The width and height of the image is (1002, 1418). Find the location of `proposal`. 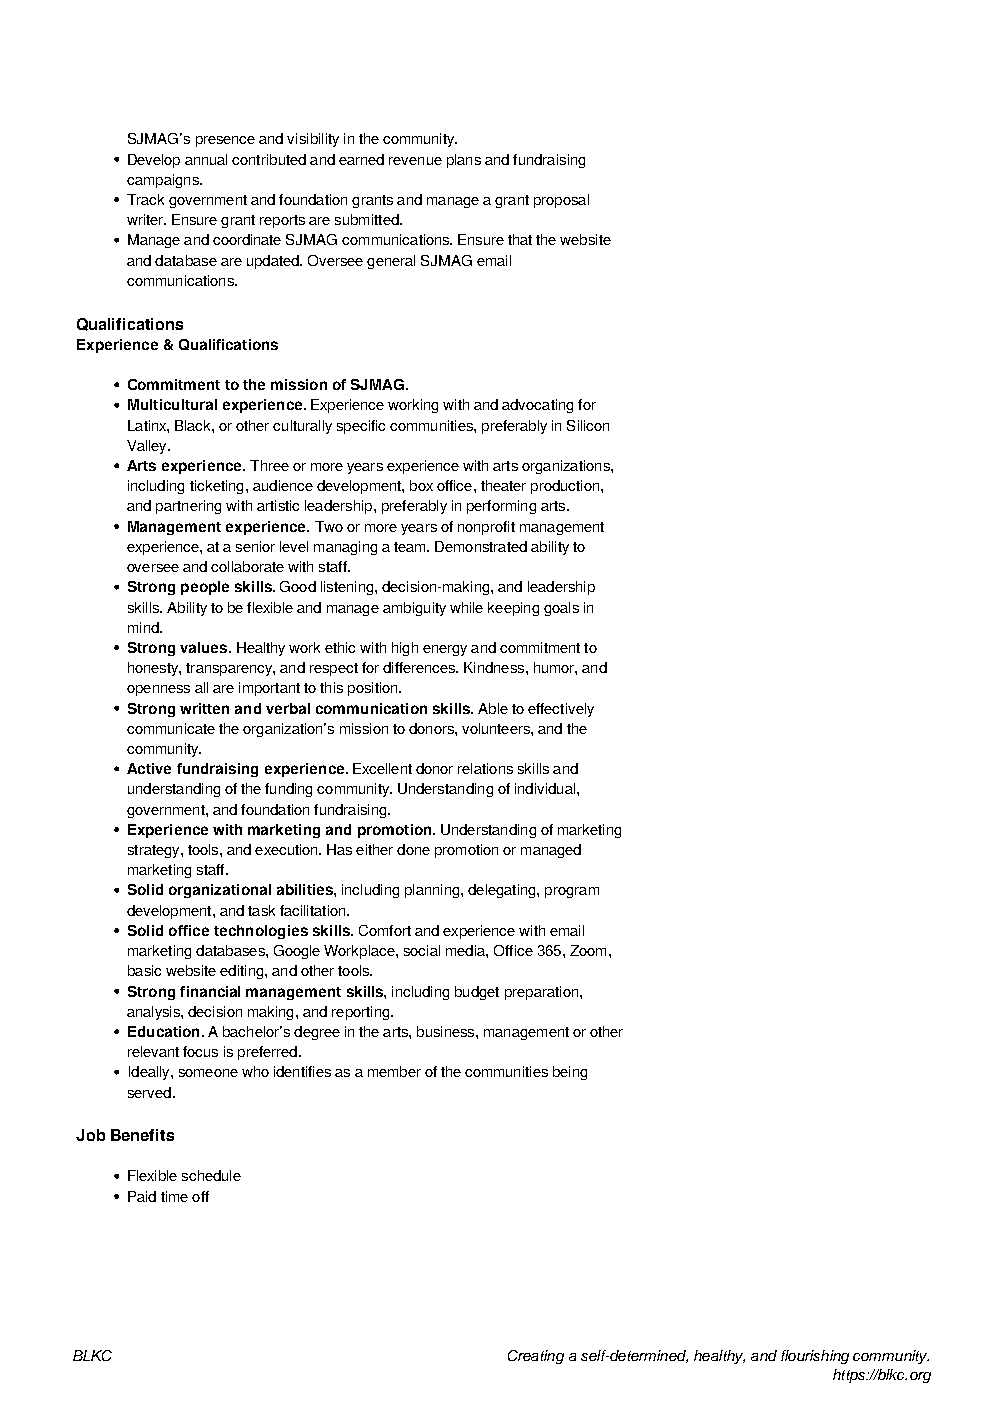

proposal is located at coordinates (561, 201).
